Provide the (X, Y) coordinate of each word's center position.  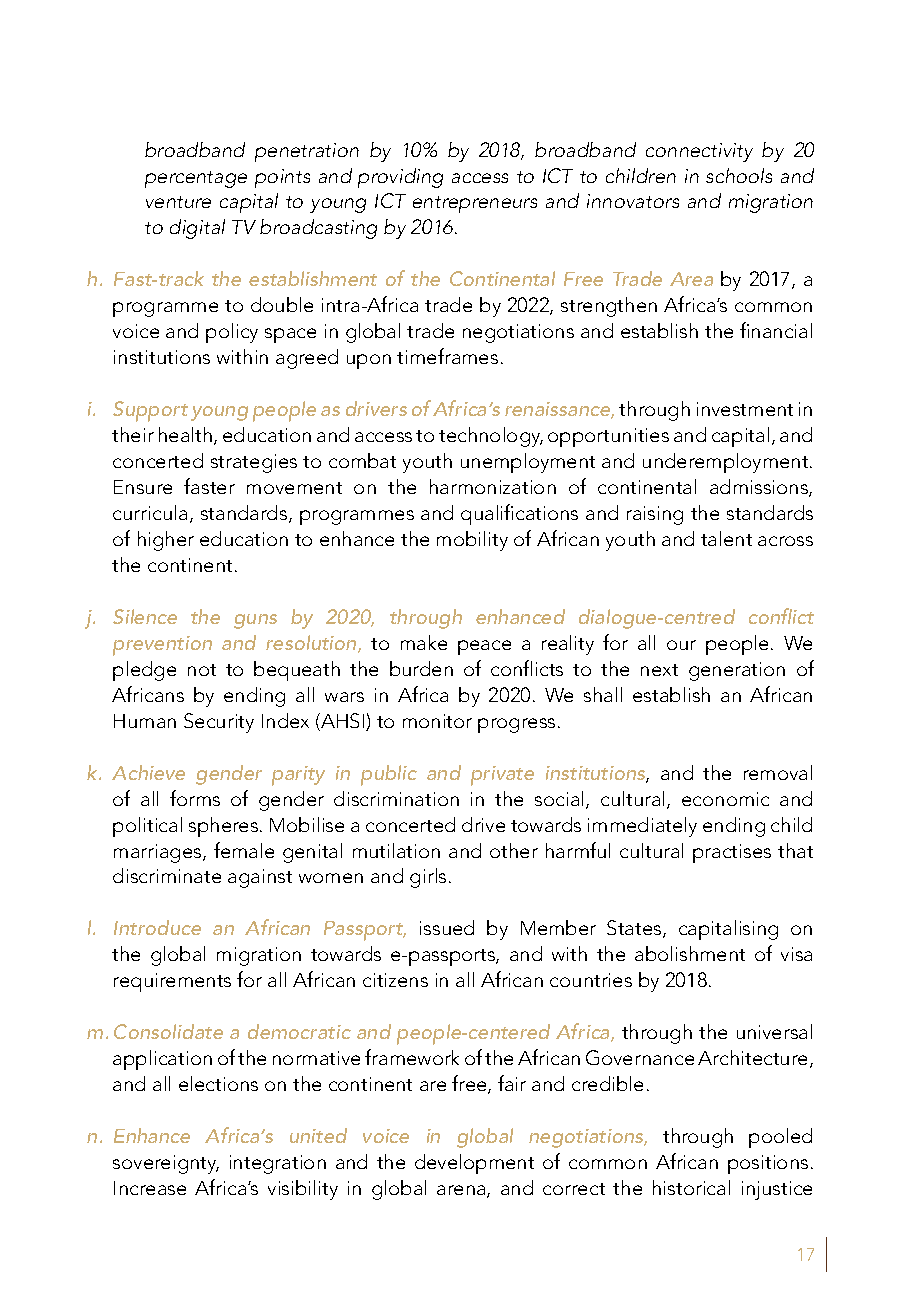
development (474, 1164)
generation (737, 671)
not (202, 670)
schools (739, 175)
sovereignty (166, 1164)
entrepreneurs (475, 204)
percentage (196, 179)
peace (484, 647)
